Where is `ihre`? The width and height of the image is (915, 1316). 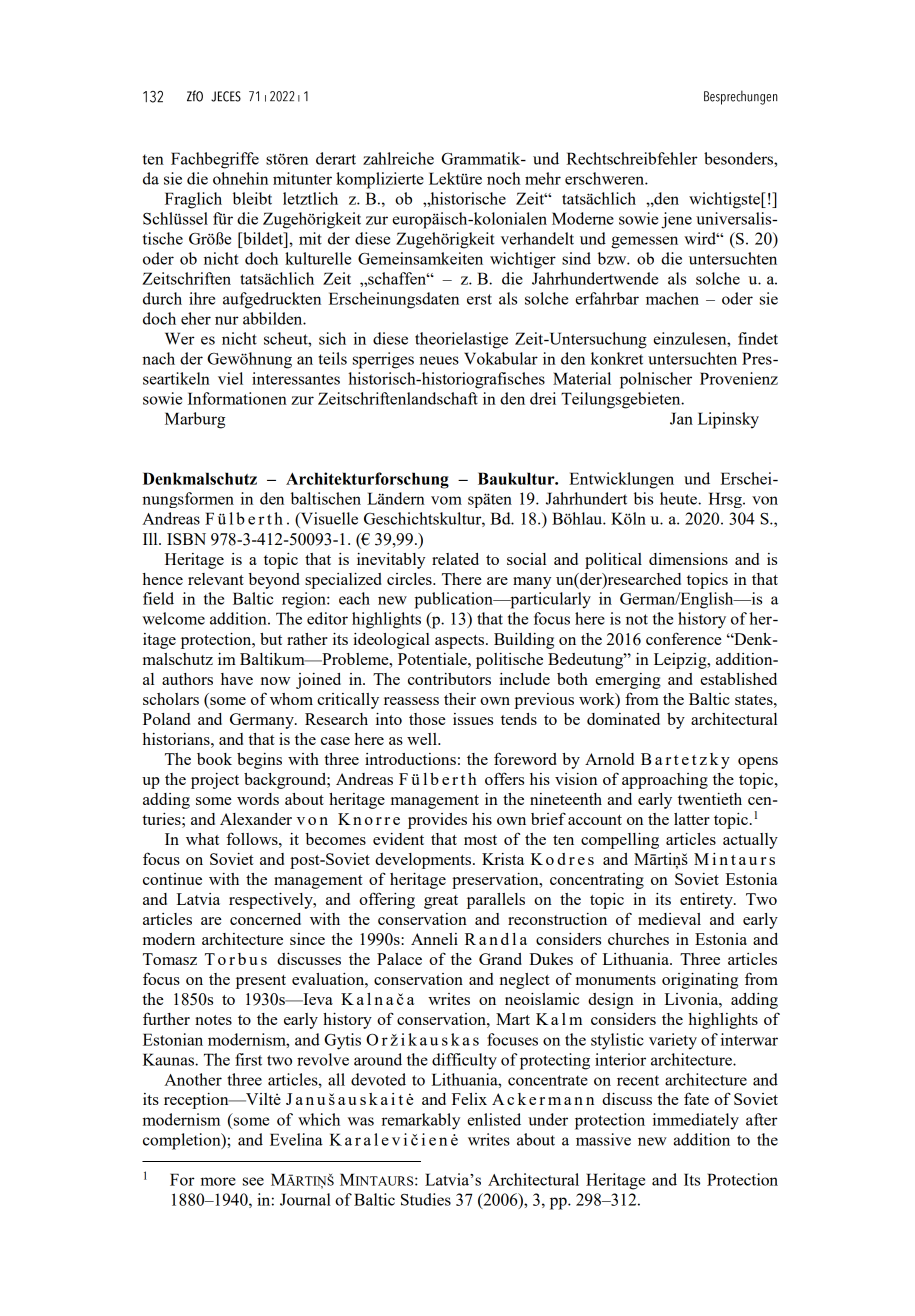 ihre is located at coordinates (202, 298).
